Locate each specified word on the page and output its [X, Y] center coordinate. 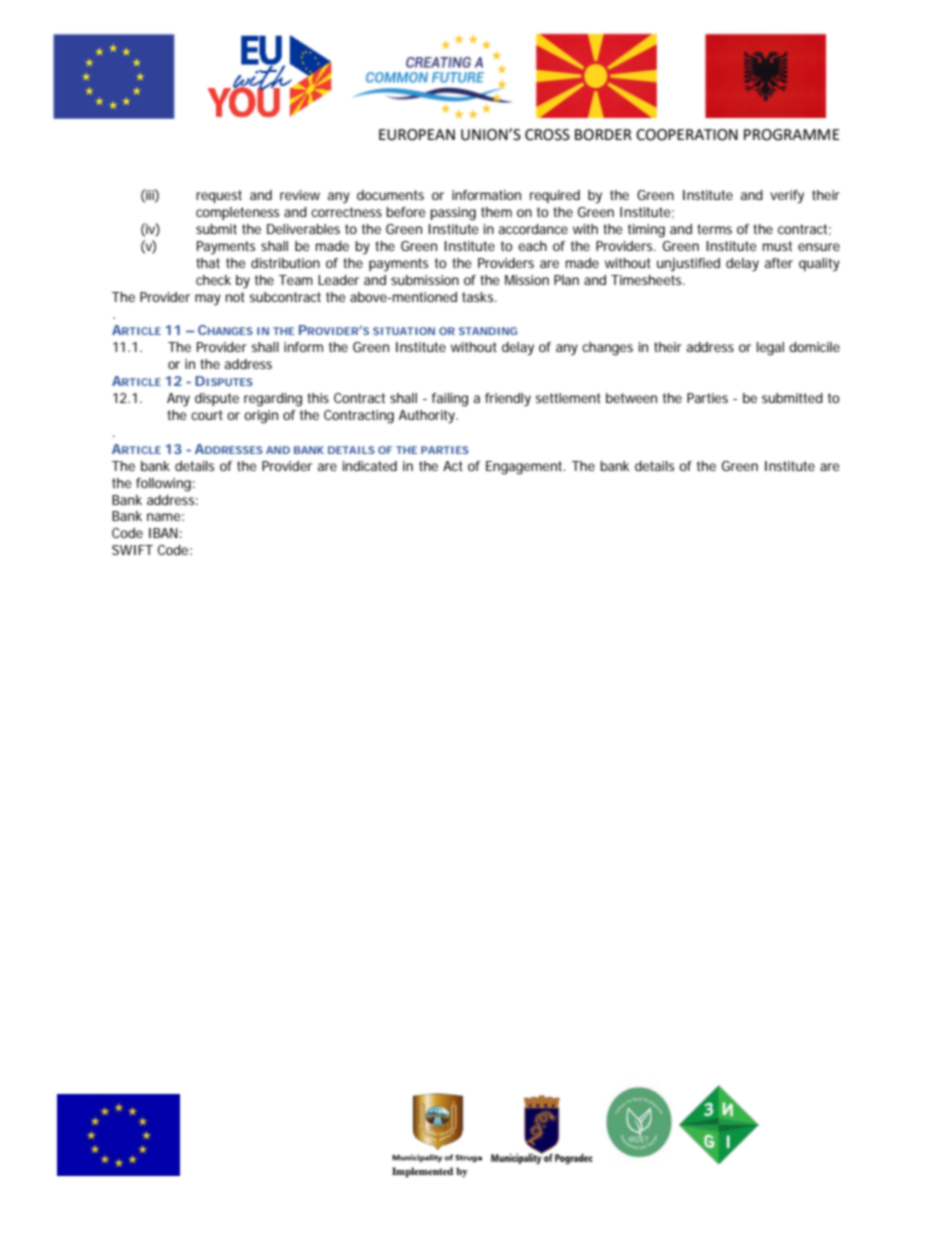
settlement [568, 398]
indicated [370, 466]
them [496, 212]
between [631, 398]
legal [770, 349]
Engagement [525, 468]
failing [450, 400]
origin [261, 417]
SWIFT [132, 550]
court [207, 415]
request [219, 196]
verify [787, 197]
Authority [428, 417]
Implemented [422, 1172]
